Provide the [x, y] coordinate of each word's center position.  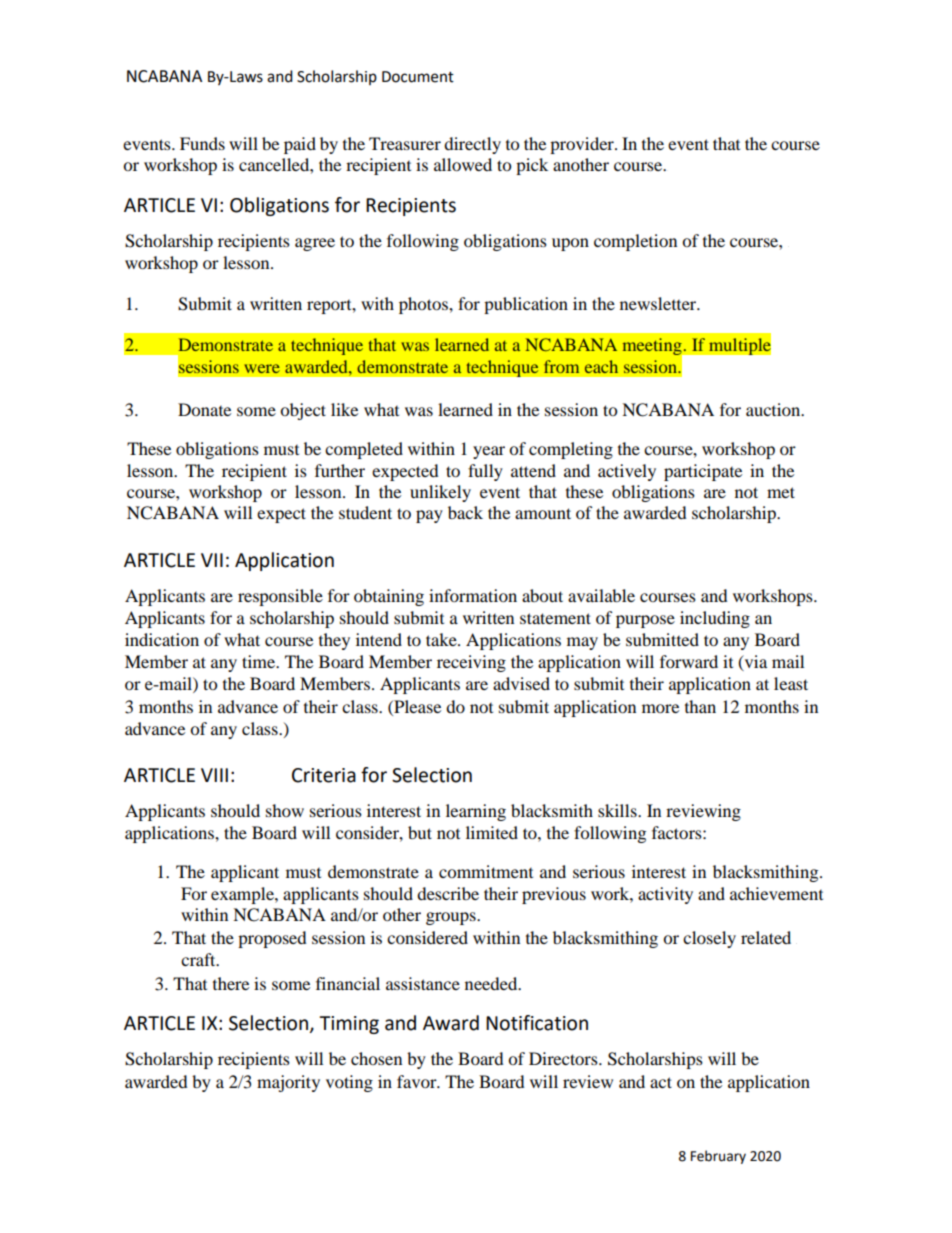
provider [583, 145]
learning [476, 812]
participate [703, 472]
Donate [204, 409]
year [489, 452]
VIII [214, 775]
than [700, 706]
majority [288, 1083]
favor [418, 1081]
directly [472, 145]
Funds [202, 143]
